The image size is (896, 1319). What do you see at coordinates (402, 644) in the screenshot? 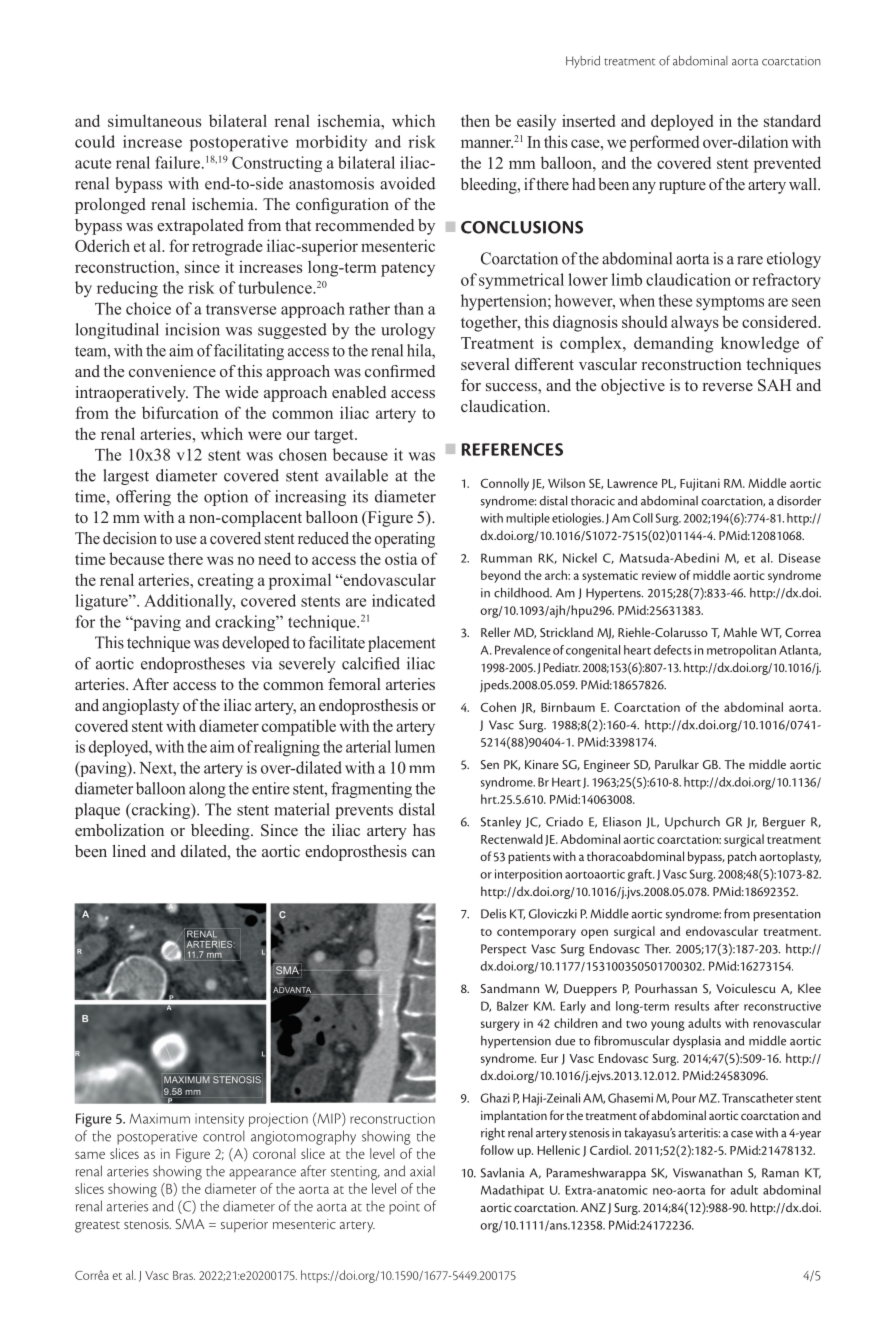
I see `placement` at bounding box center [402, 644].
